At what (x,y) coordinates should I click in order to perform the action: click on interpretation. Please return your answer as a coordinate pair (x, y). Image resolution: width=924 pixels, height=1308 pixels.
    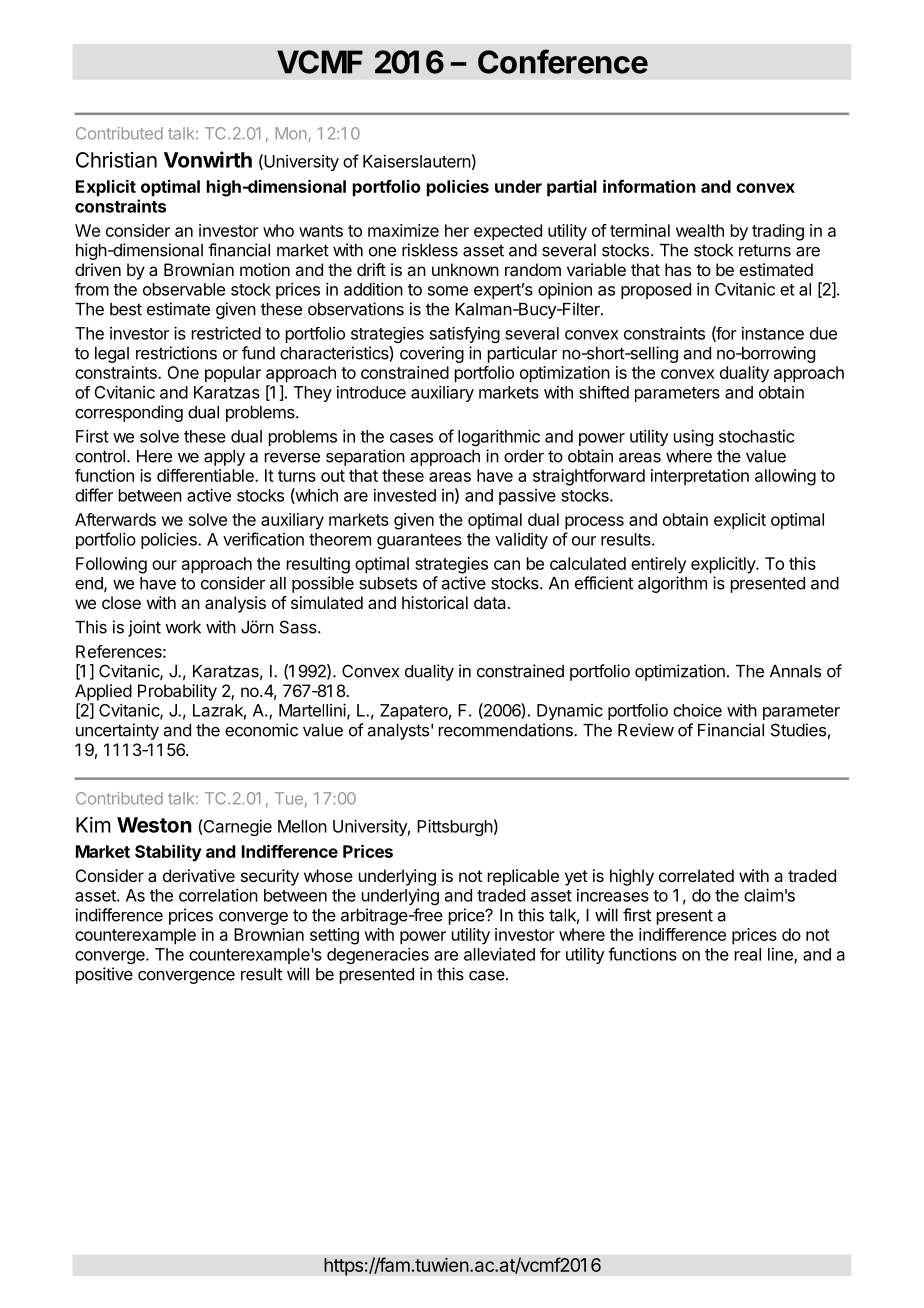
    Looking at the image, I should click on (700, 477).
